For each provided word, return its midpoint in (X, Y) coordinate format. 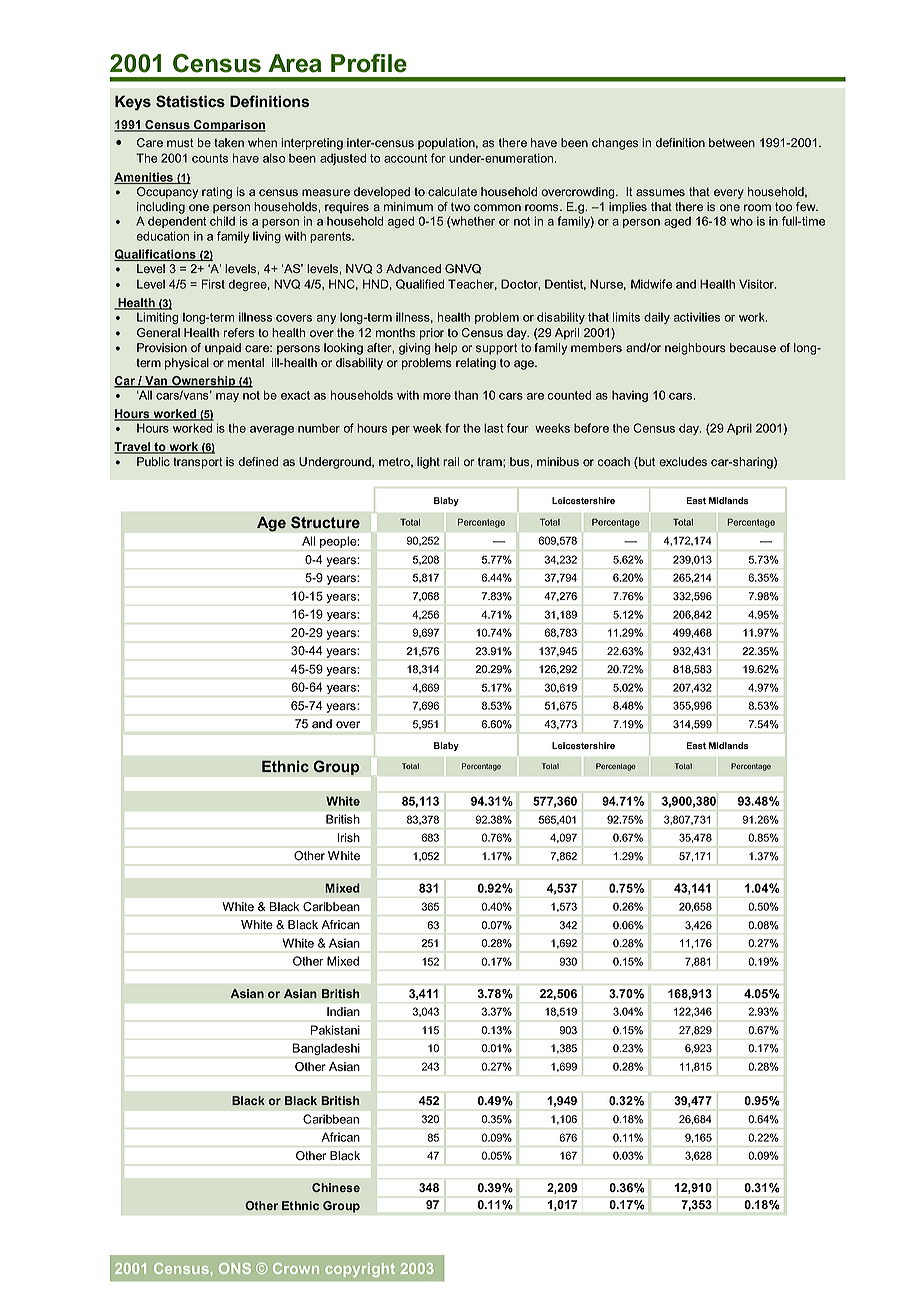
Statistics (190, 101)
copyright (360, 1270)
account (405, 158)
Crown (296, 1268)
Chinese (336, 1187)
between (732, 143)
